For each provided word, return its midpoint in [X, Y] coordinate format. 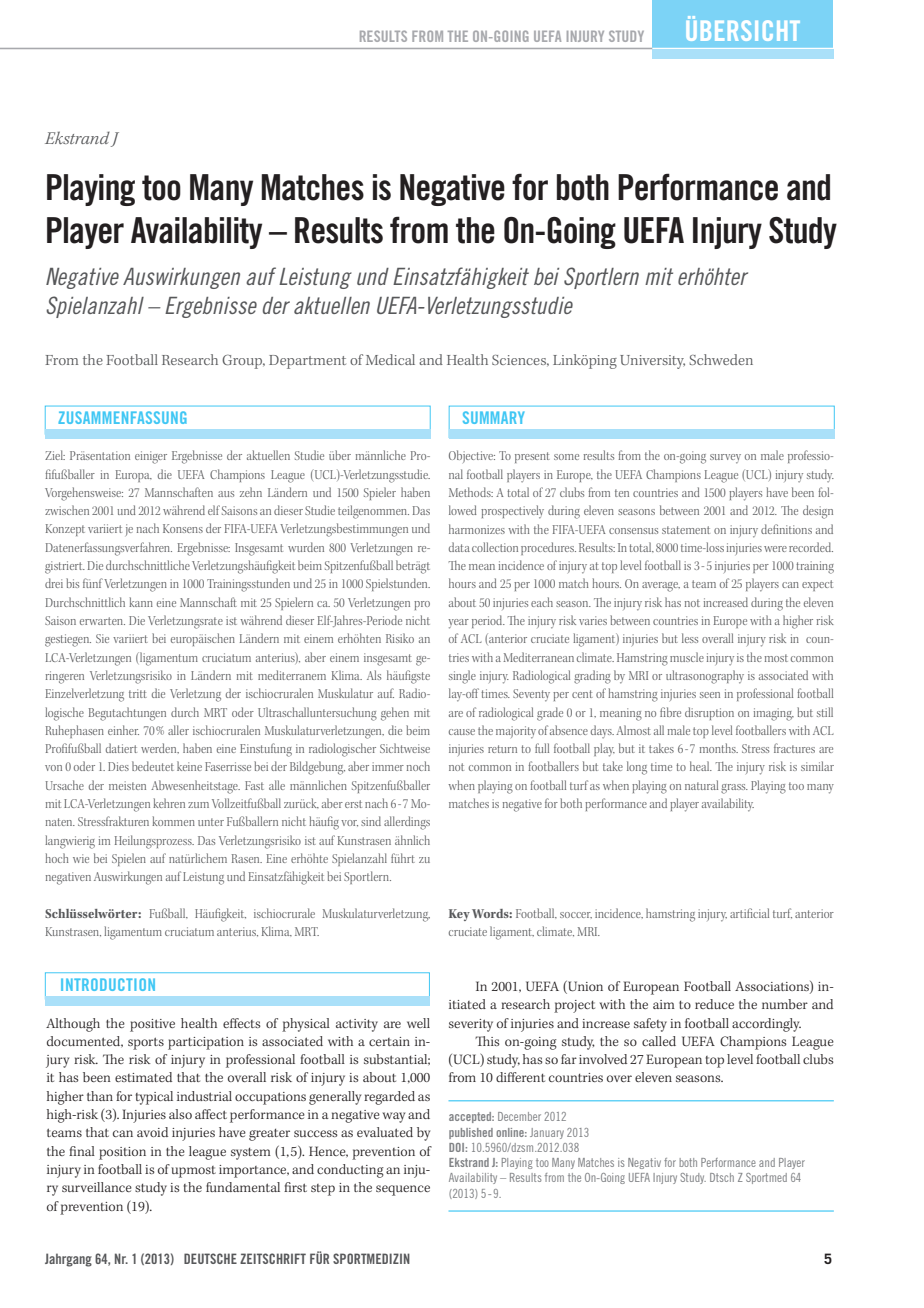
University [652, 362]
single [462, 677]
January [547, 1133]
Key [459, 915]
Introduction [108, 984]
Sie [102, 638]
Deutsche [210, 1258]
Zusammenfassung [122, 417]
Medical [390, 359]
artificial [749, 913]
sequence [403, 1190]
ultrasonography [705, 677]
